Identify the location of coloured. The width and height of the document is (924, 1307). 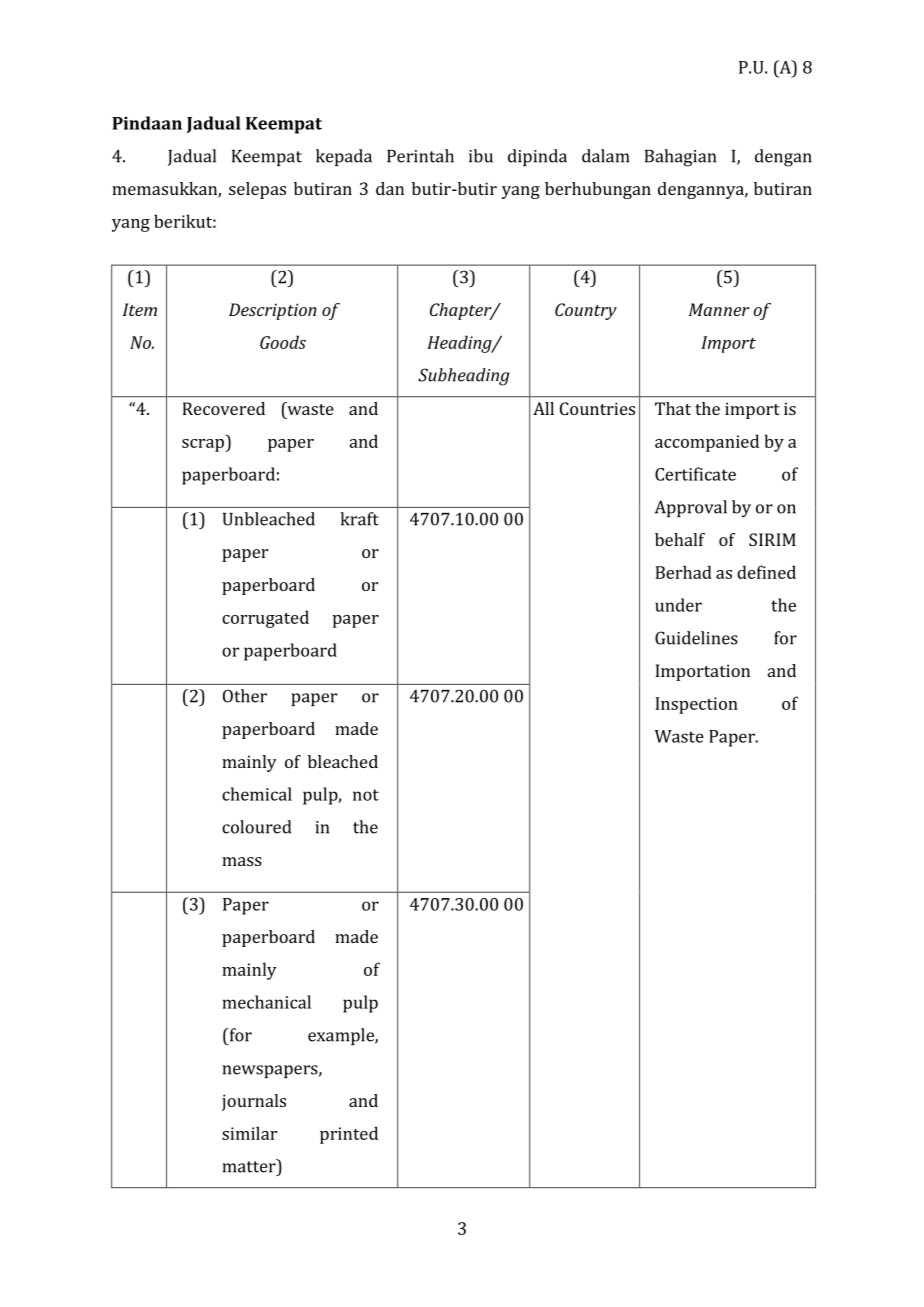
(256, 827).
